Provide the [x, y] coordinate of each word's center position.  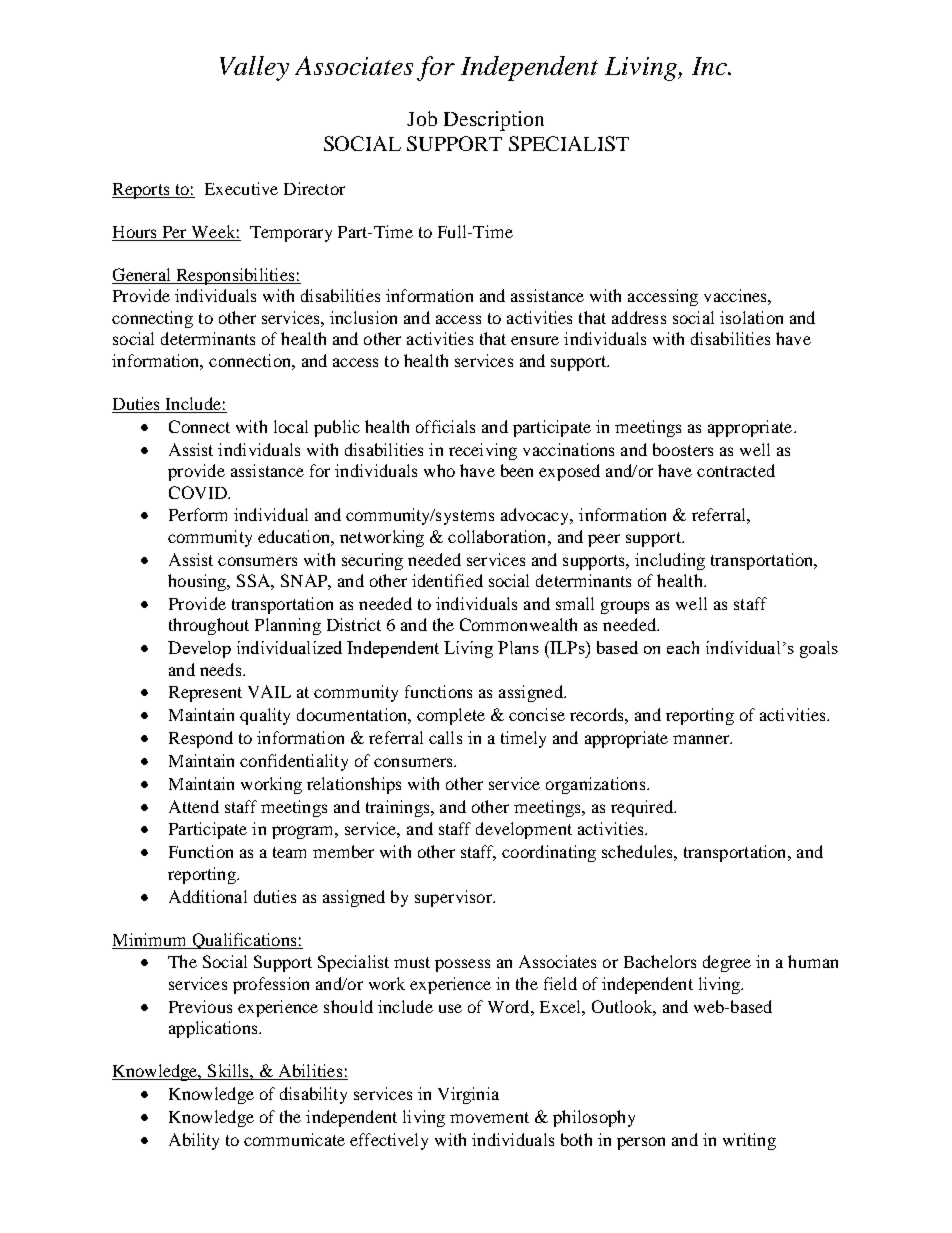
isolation [751, 317]
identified [447, 580]
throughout [209, 626]
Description [494, 121]
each [683, 647]
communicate [294, 1139]
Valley [254, 68]
